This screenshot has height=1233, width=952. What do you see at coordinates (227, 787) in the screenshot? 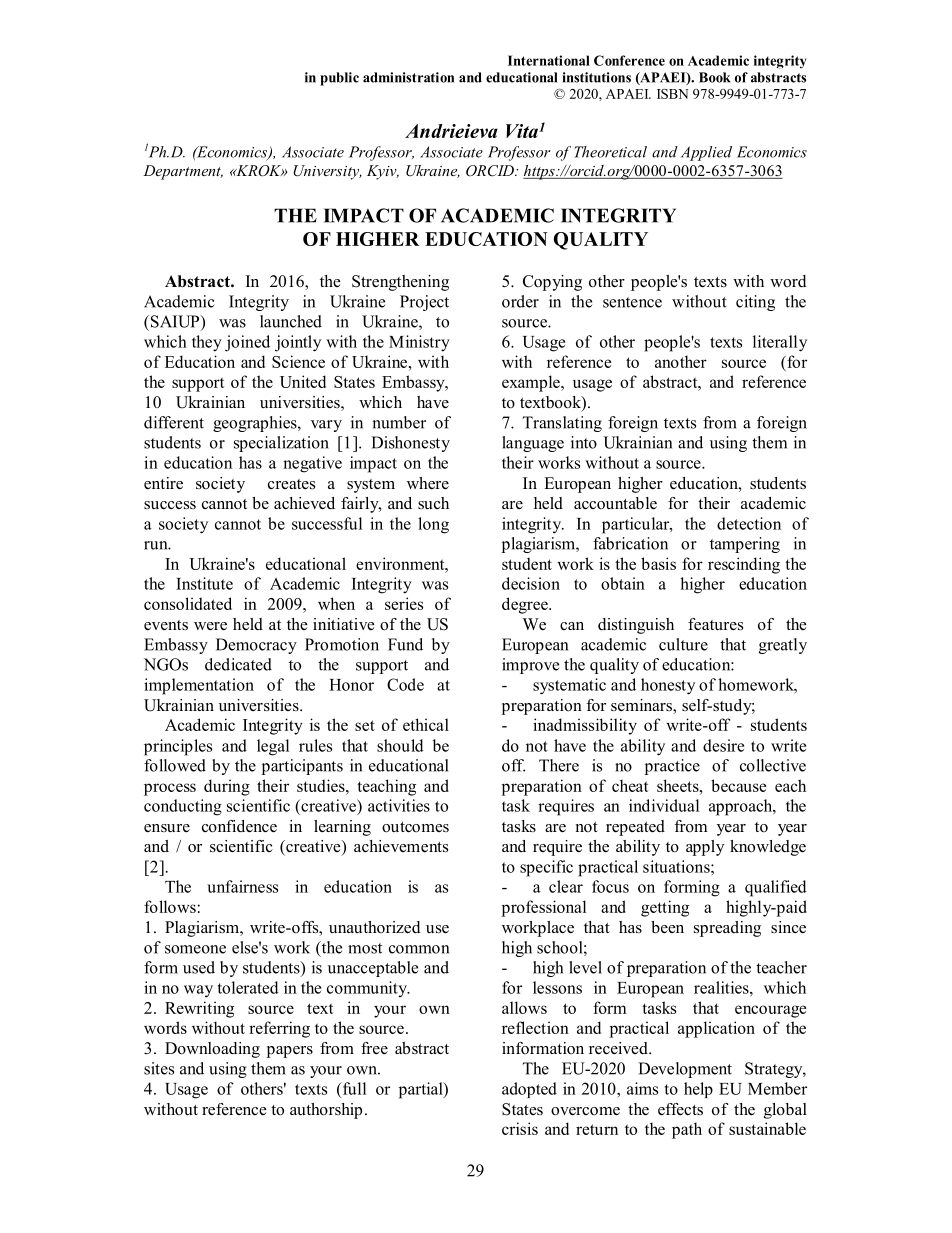
I see `during` at bounding box center [227, 787].
